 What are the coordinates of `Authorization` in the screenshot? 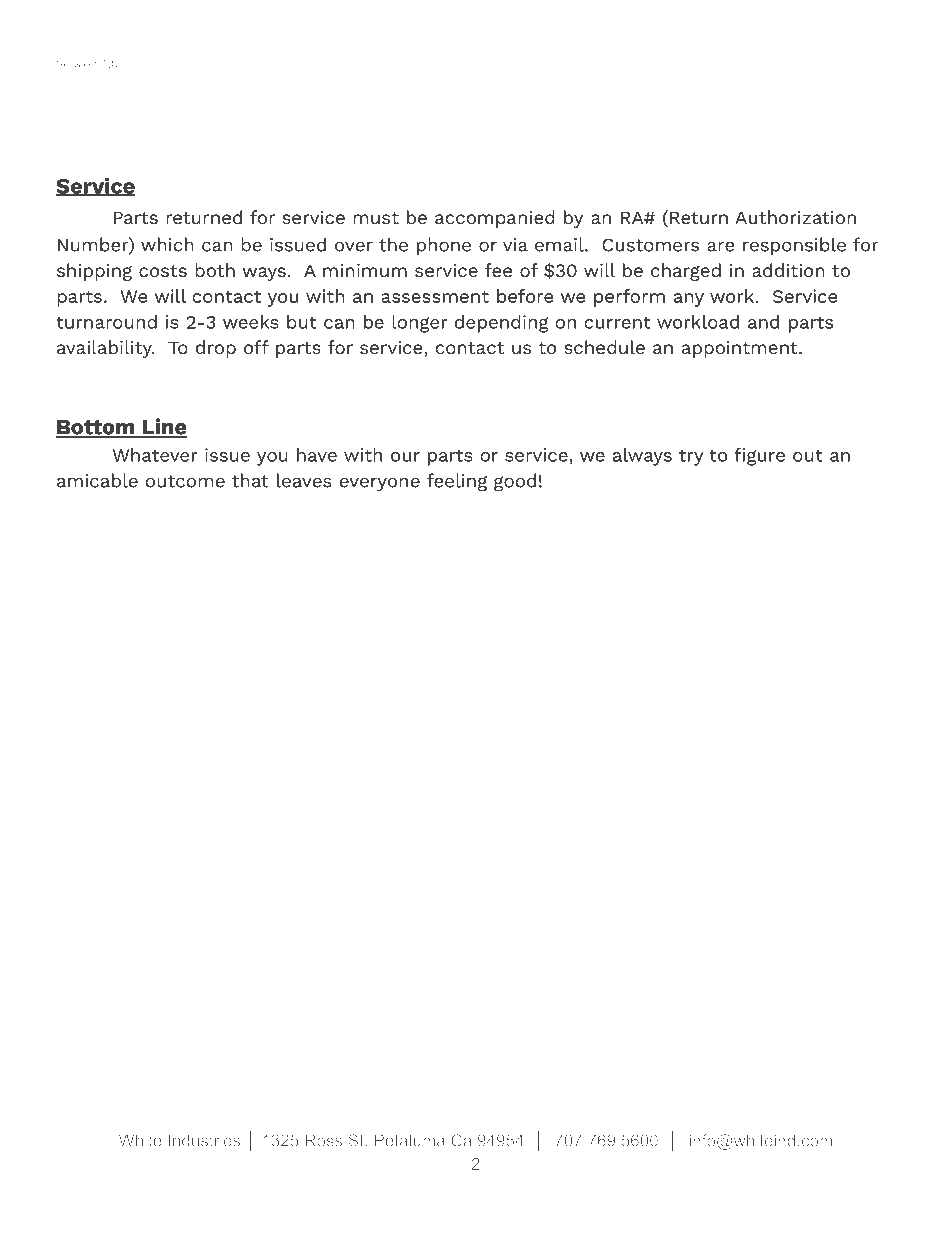 It's located at (795, 217).
